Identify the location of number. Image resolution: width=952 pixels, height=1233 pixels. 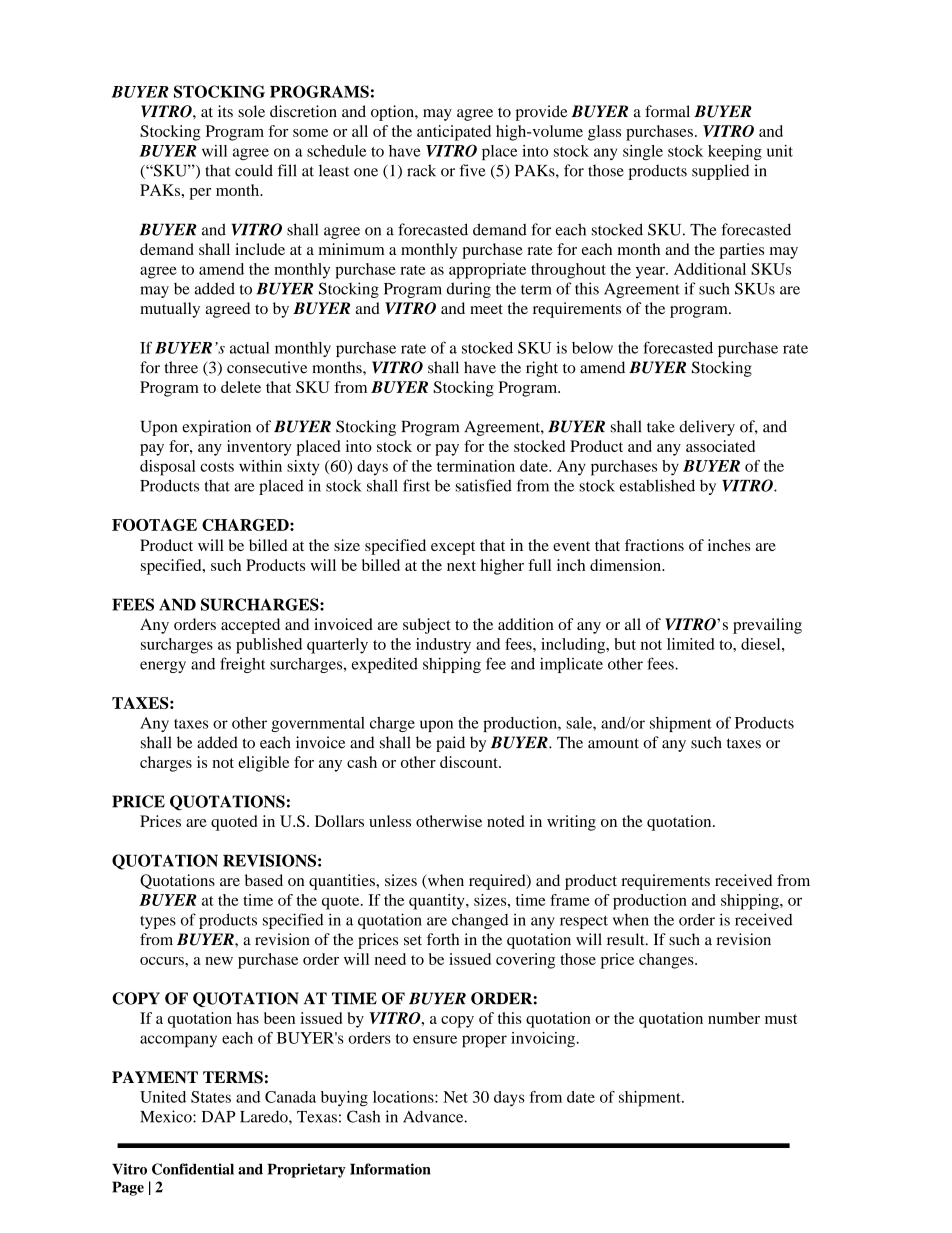
(734, 1018).
